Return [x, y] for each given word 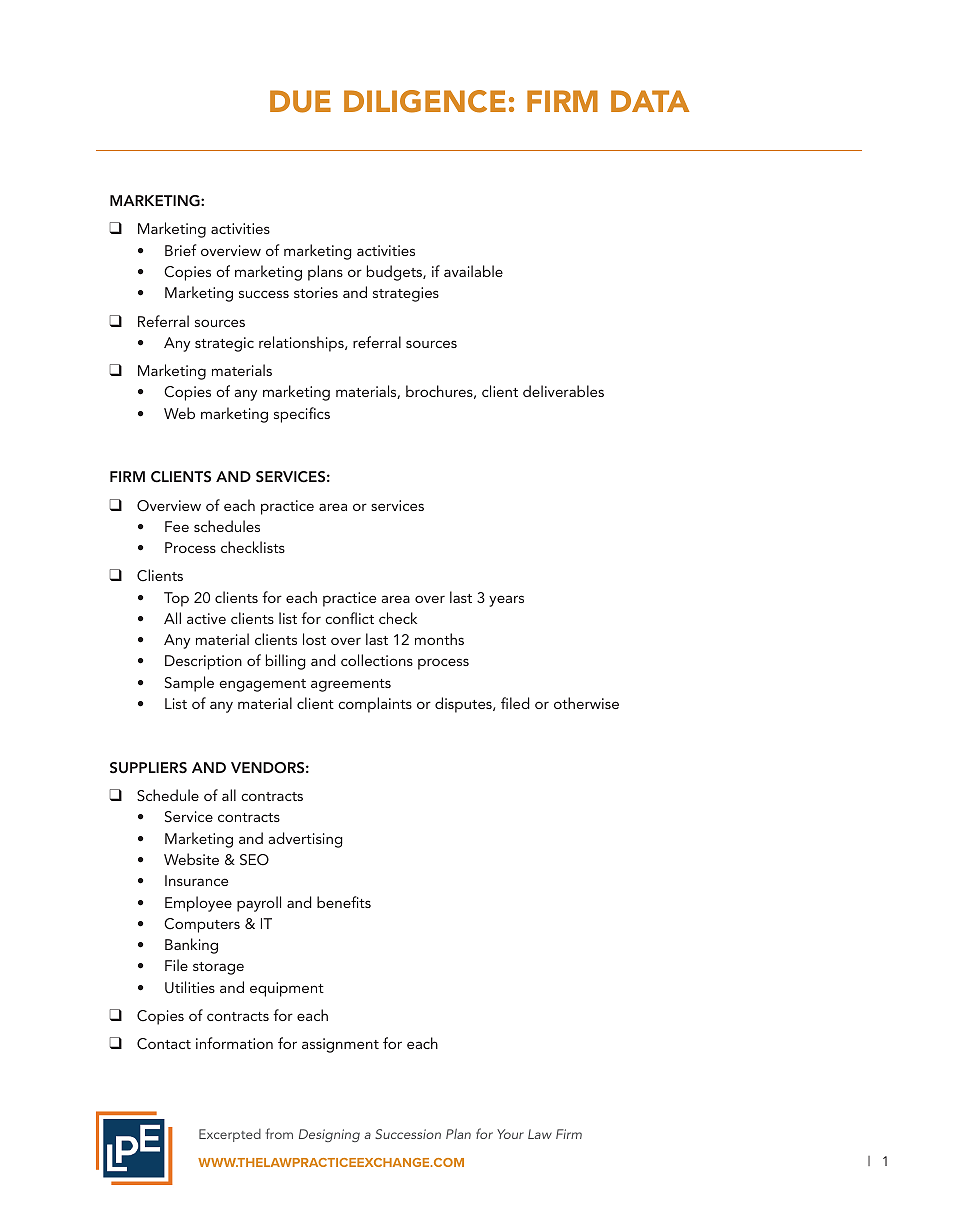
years [506, 601]
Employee [198, 904]
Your [510, 1134]
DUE [300, 101]
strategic [224, 344]
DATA [650, 101]
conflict [349, 618]
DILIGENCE [425, 101]
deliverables [563, 391]
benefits [344, 902]
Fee [177, 526]
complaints [375, 705]
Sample [189, 684]
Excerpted [230, 1135]
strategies [406, 294]
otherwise [586, 703]
